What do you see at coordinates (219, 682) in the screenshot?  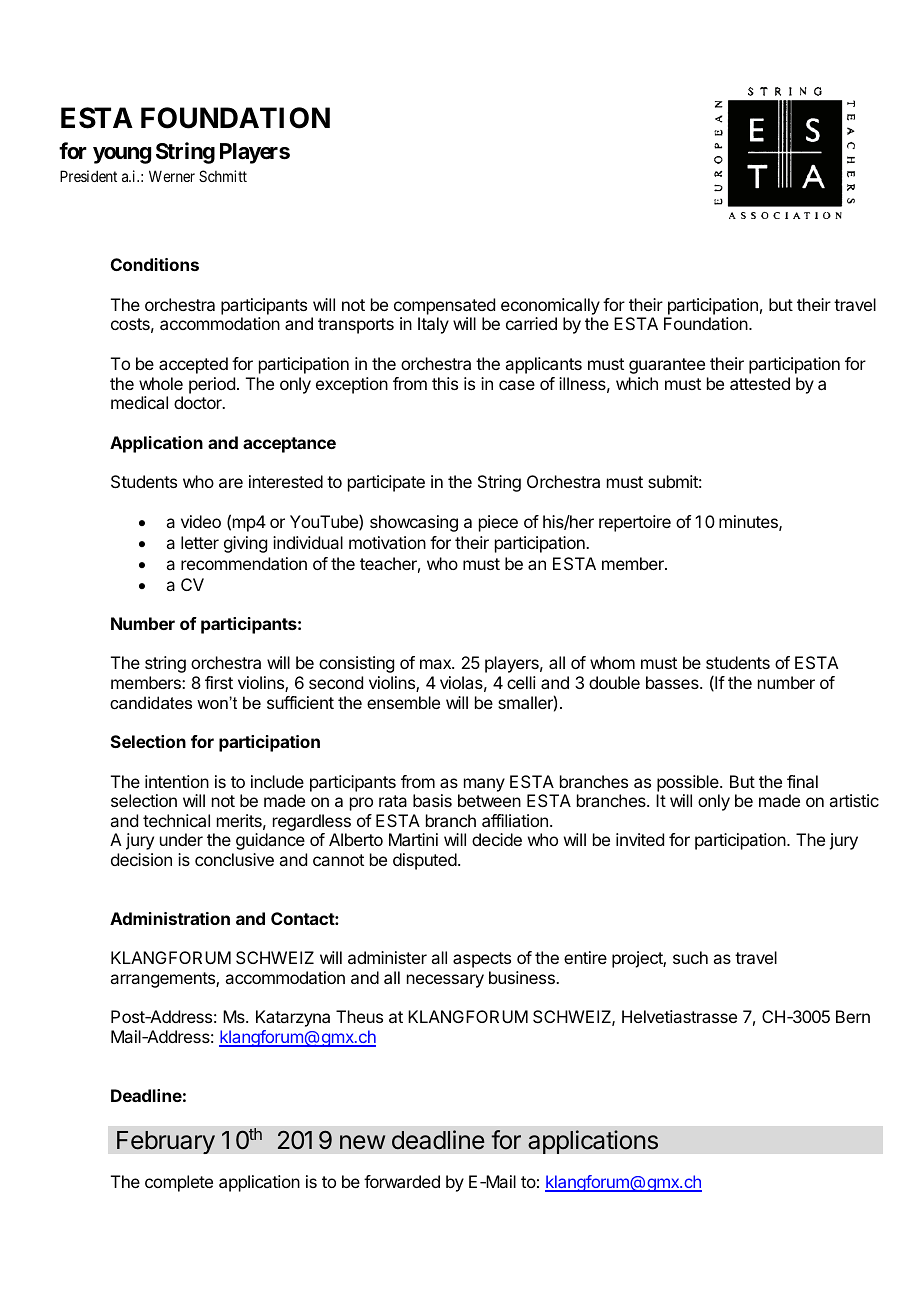 I see `first` at bounding box center [219, 682].
